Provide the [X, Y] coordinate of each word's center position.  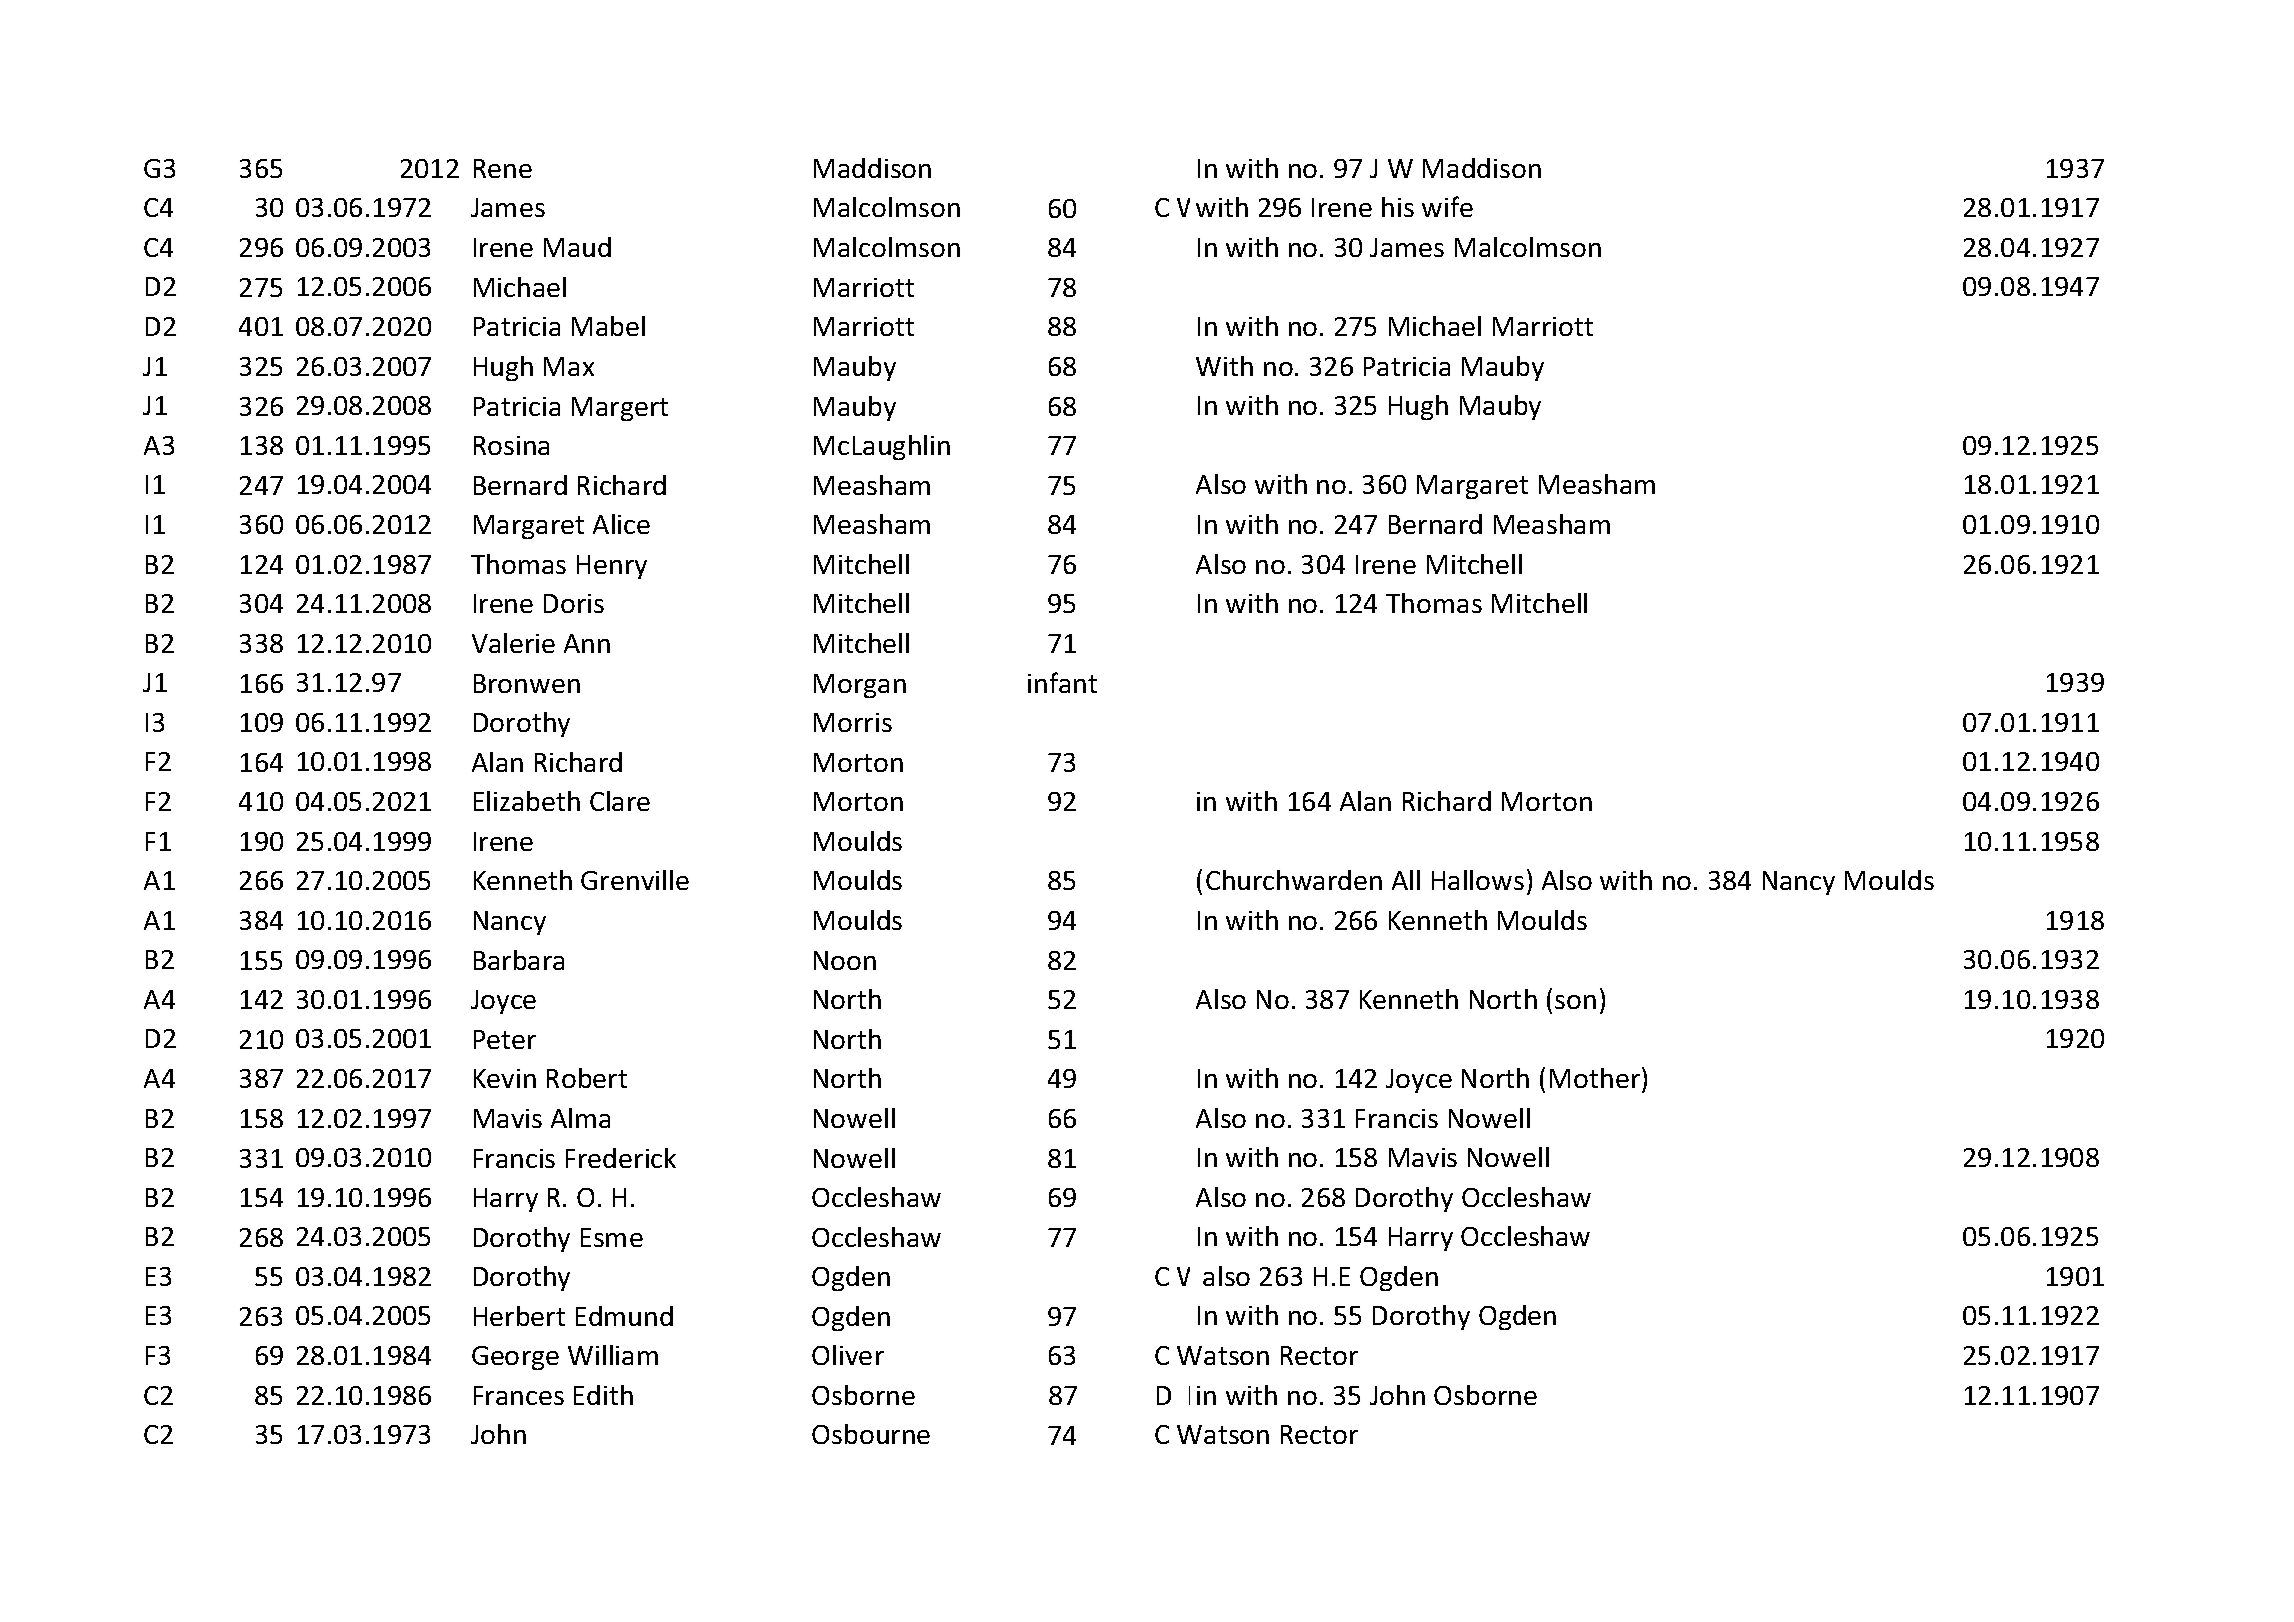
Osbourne [871, 1434]
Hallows [1478, 880]
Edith [603, 1395]
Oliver [848, 1355]
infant [1062, 682]
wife [1447, 206]
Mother [1596, 1077]
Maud [577, 247]
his [1398, 207]
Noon [845, 960]
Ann [587, 643]
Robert [587, 1078]
